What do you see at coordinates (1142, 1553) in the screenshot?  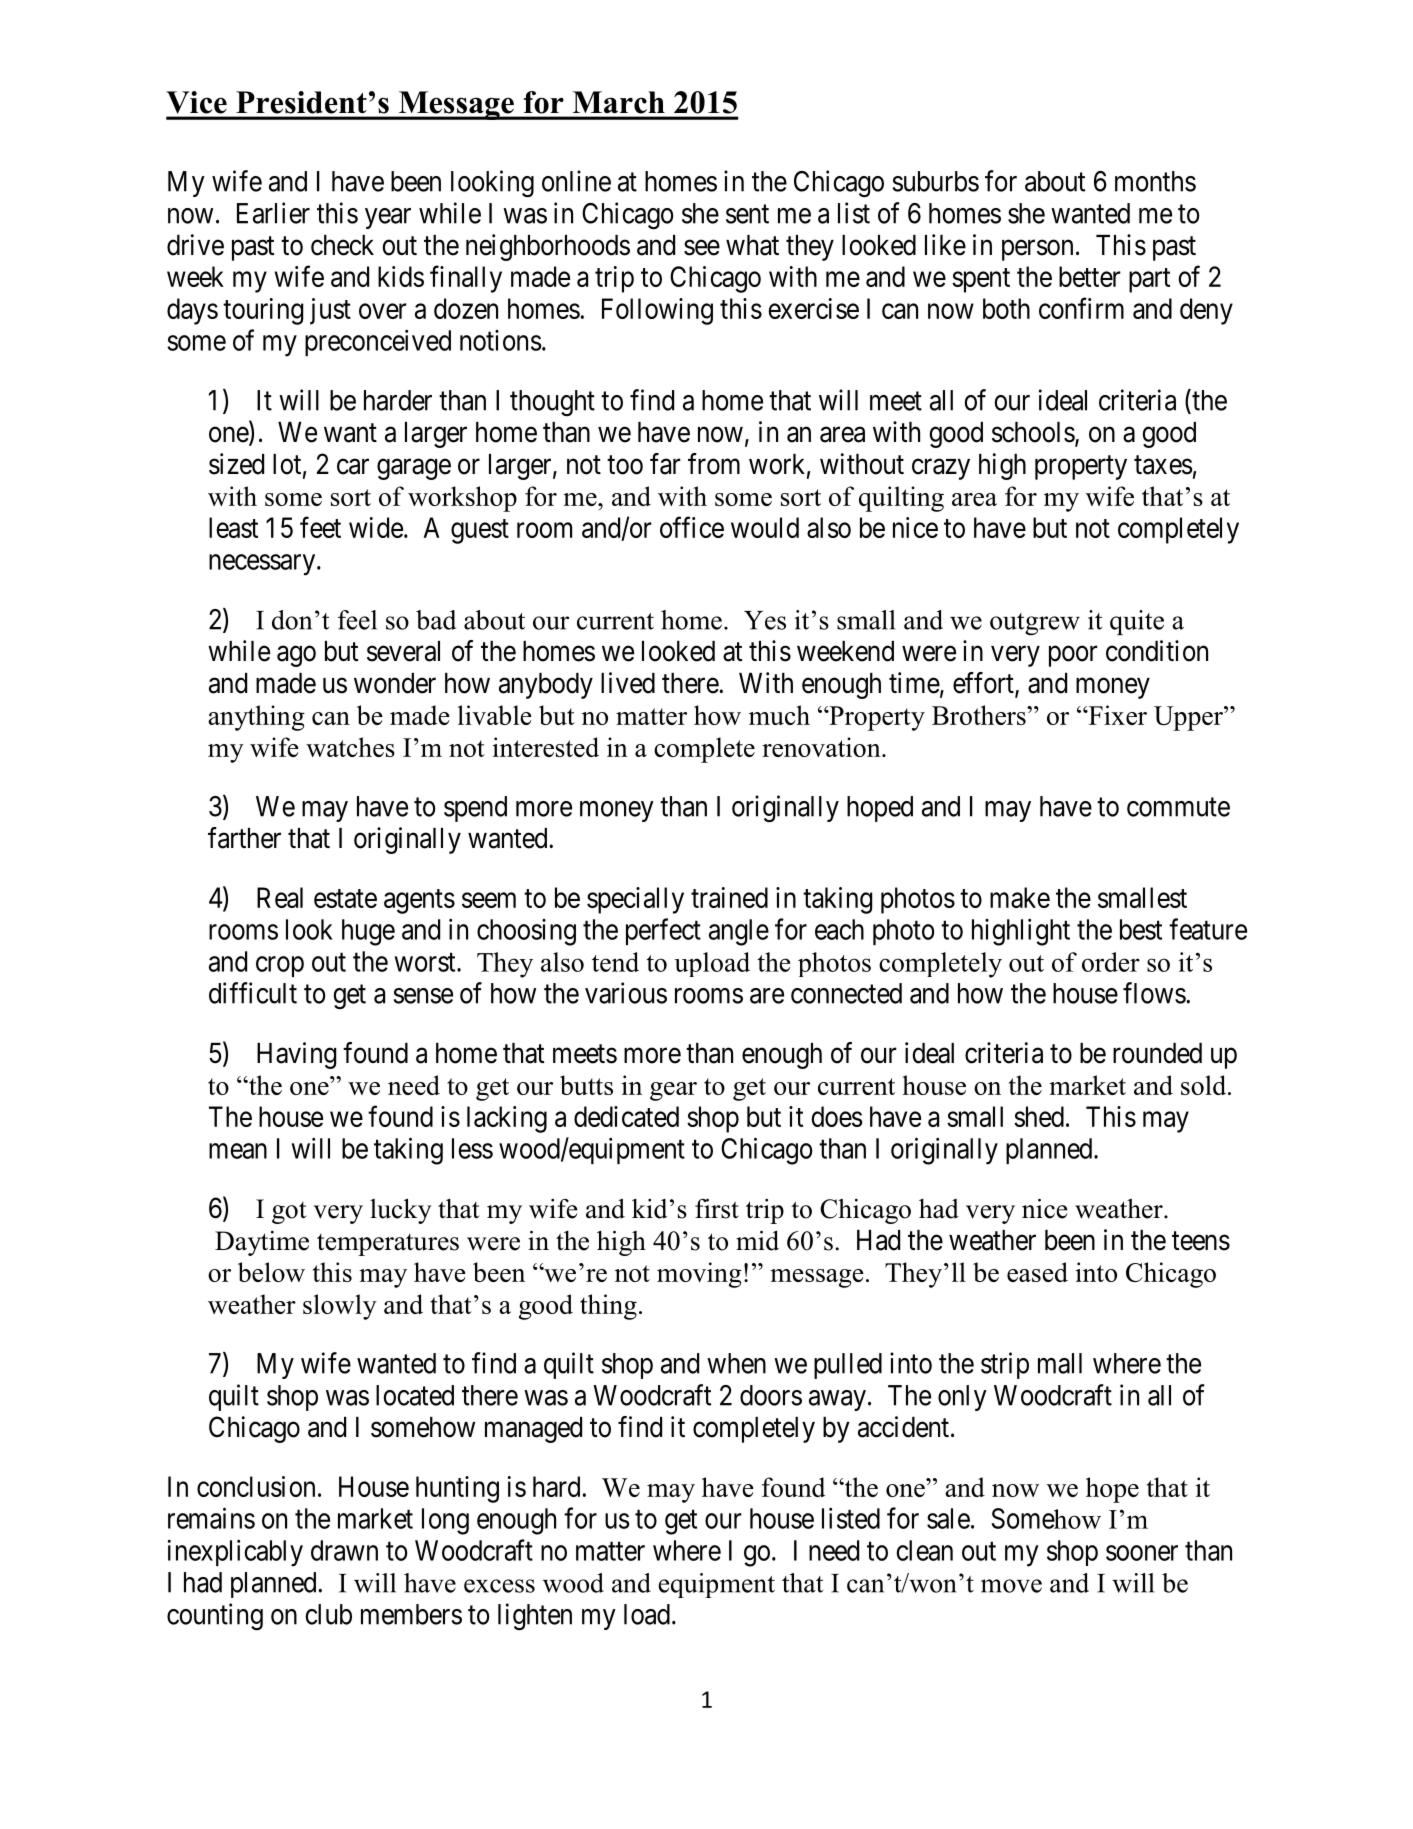 I see `sooner` at bounding box center [1142, 1553].
